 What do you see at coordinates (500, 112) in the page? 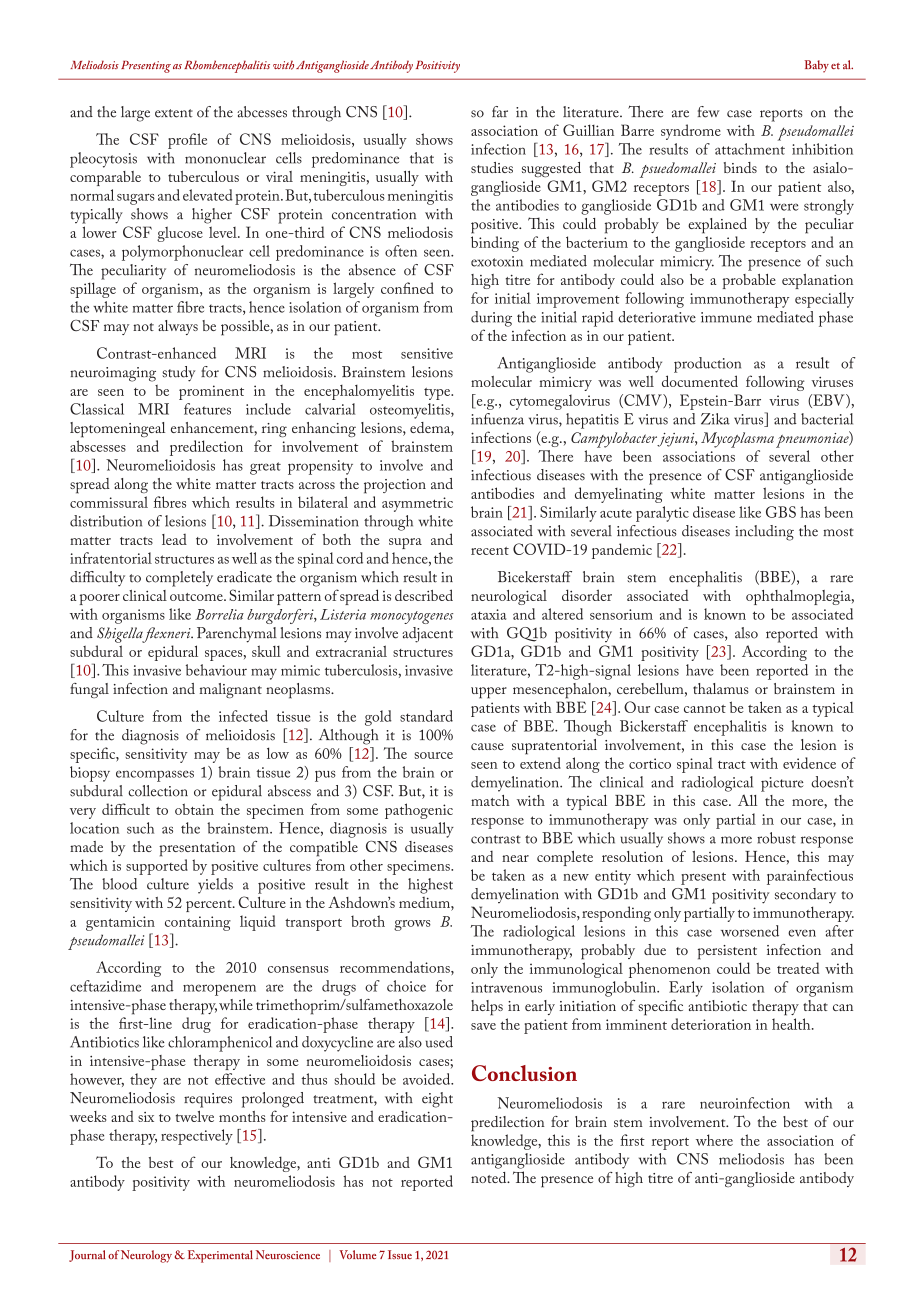
I see `far` at bounding box center [500, 112].
